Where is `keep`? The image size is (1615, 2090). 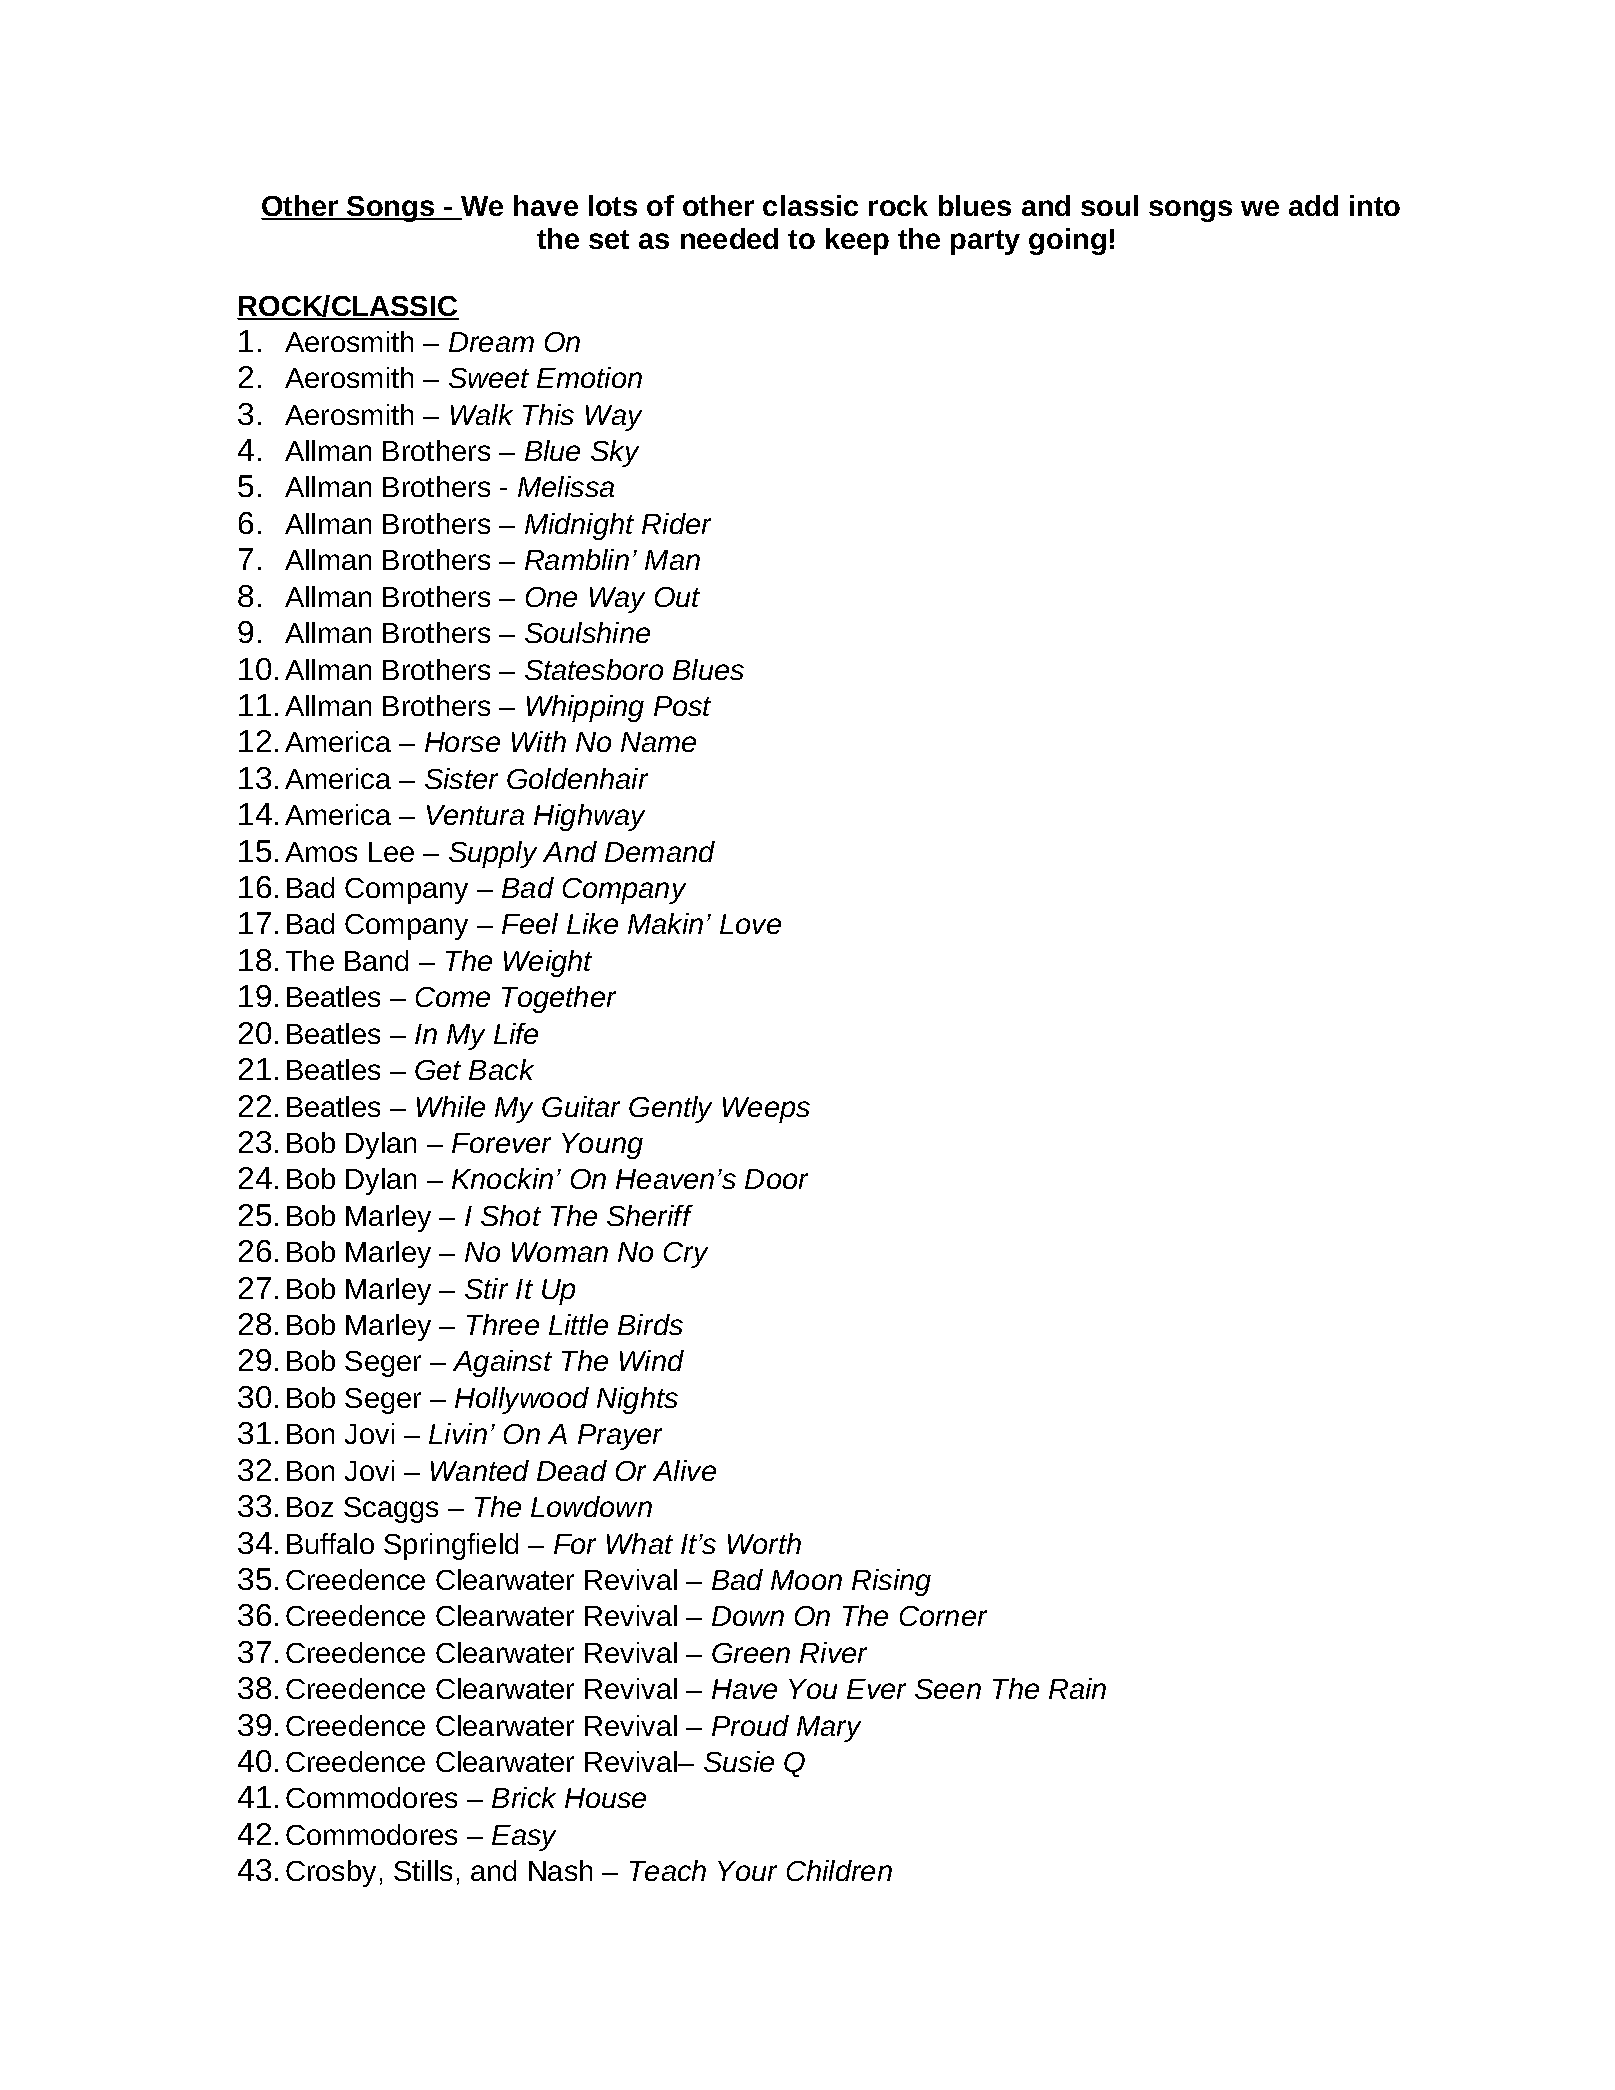
keep is located at coordinates (857, 241).
